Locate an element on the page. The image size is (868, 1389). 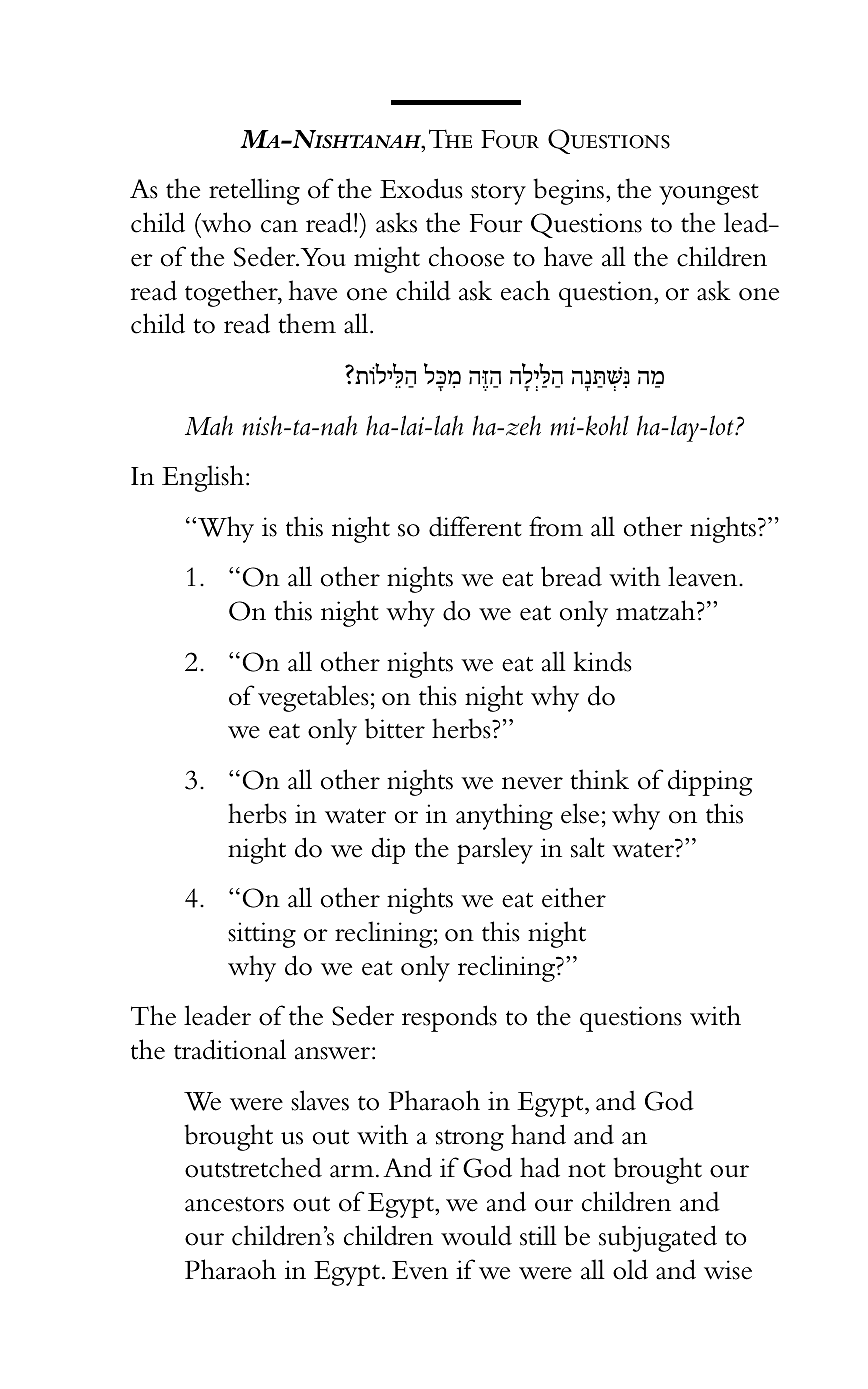
ancestors is located at coordinates (234, 1204).
